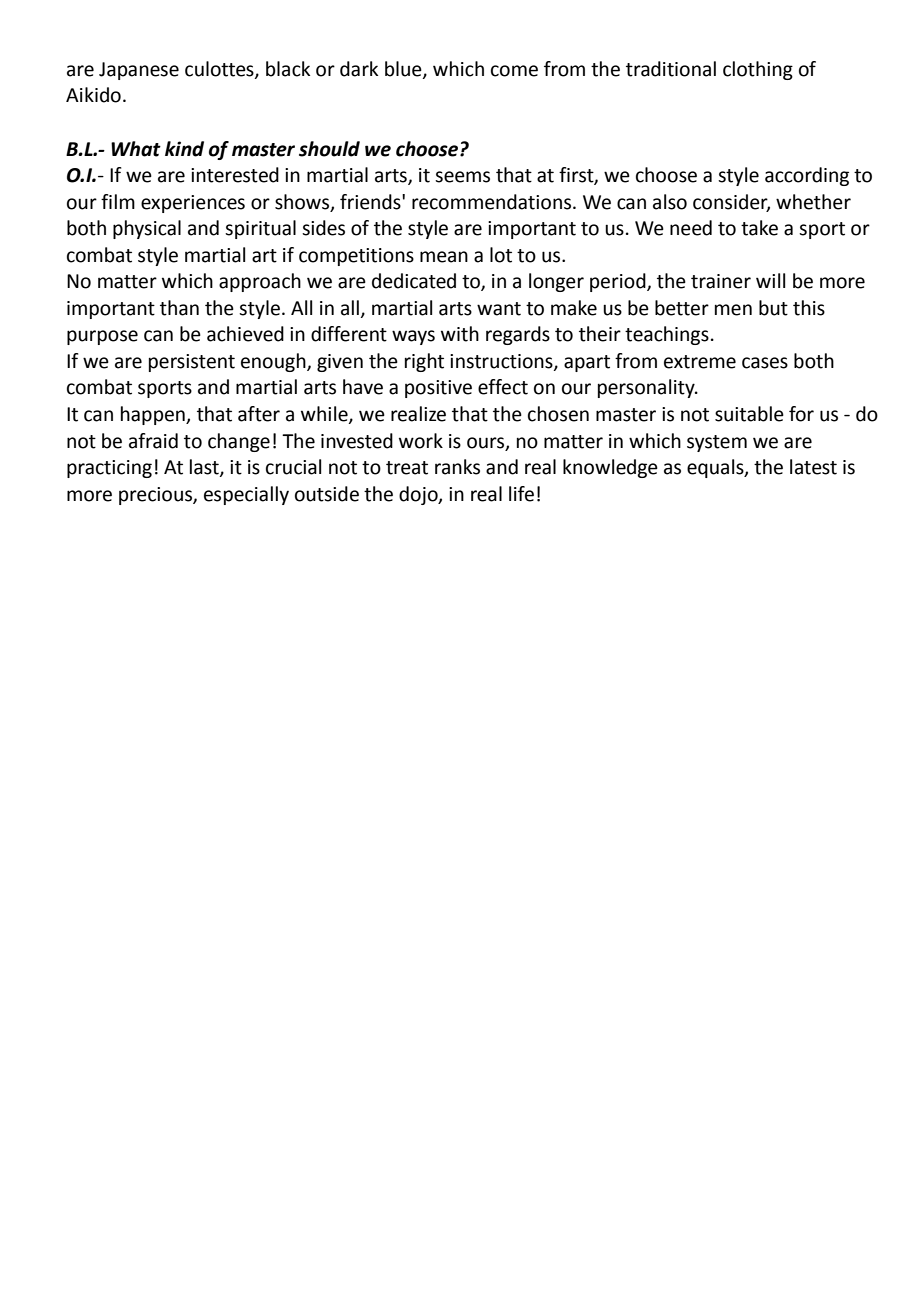  What do you see at coordinates (700, 362) in the screenshot?
I see `extreme` at bounding box center [700, 362].
